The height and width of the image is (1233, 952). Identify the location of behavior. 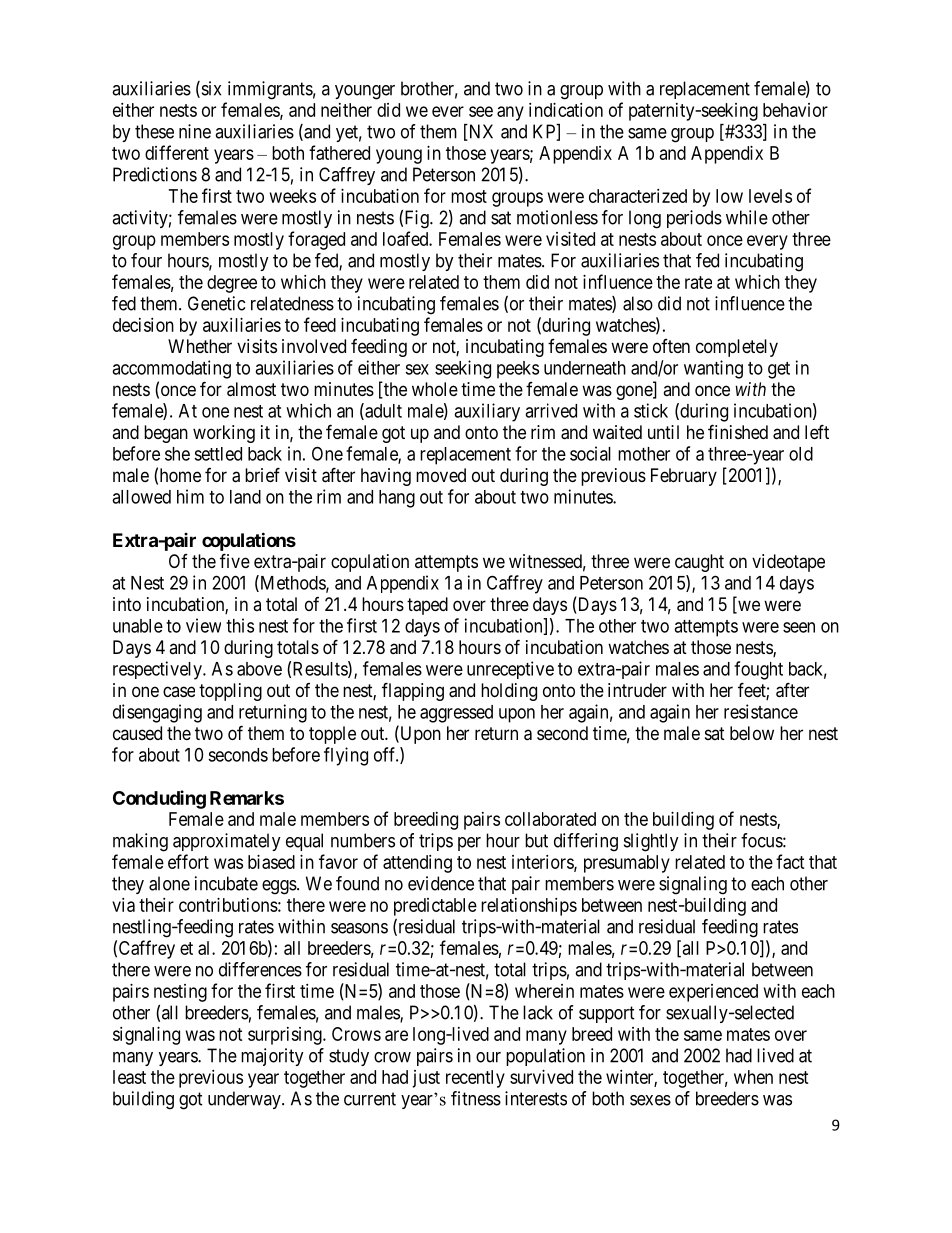
(795, 110).
